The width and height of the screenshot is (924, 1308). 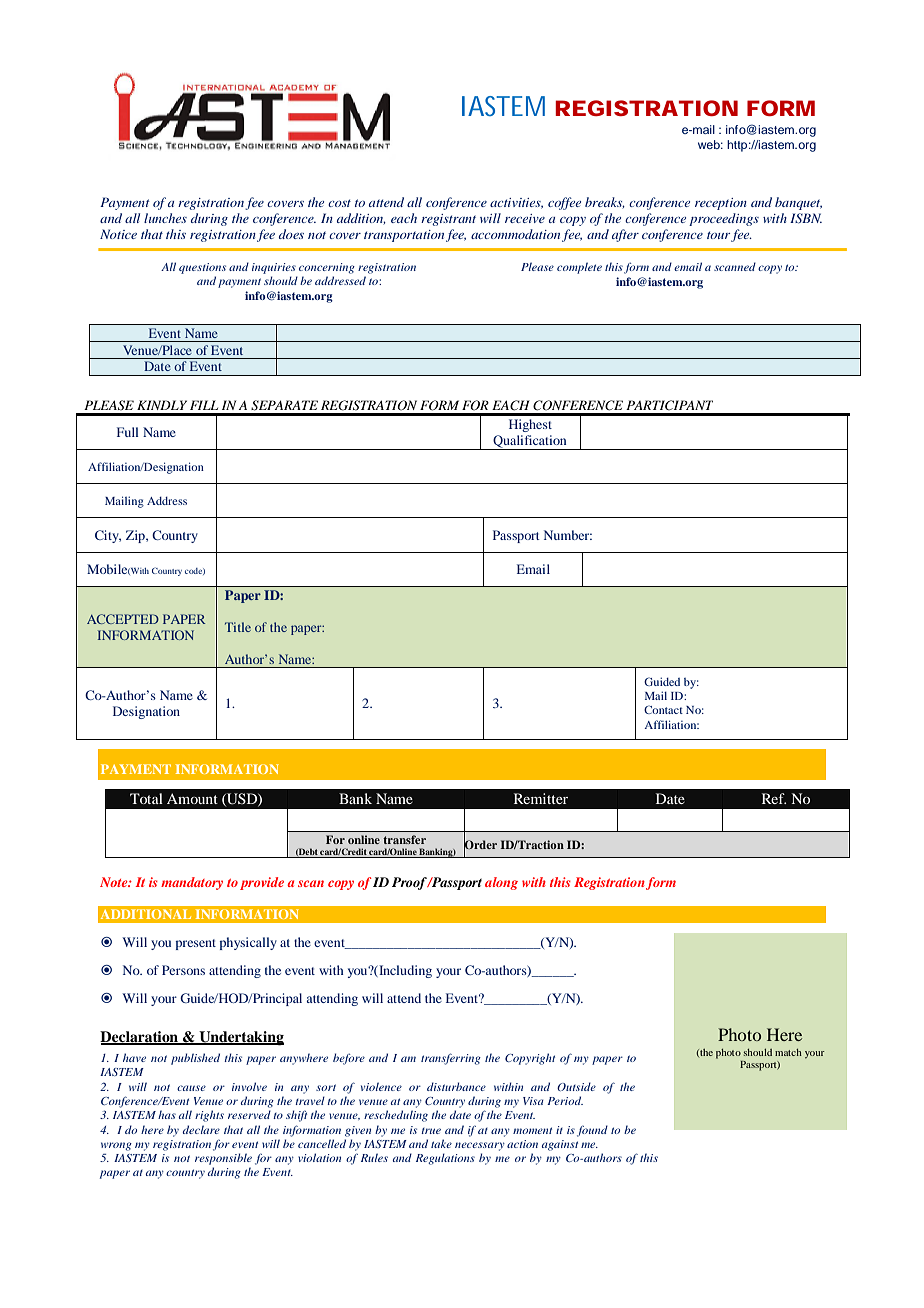 What do you see at coordinates (201, 1129) in the screenshot?
I see `declare` at bounding box center [201, 1129].
